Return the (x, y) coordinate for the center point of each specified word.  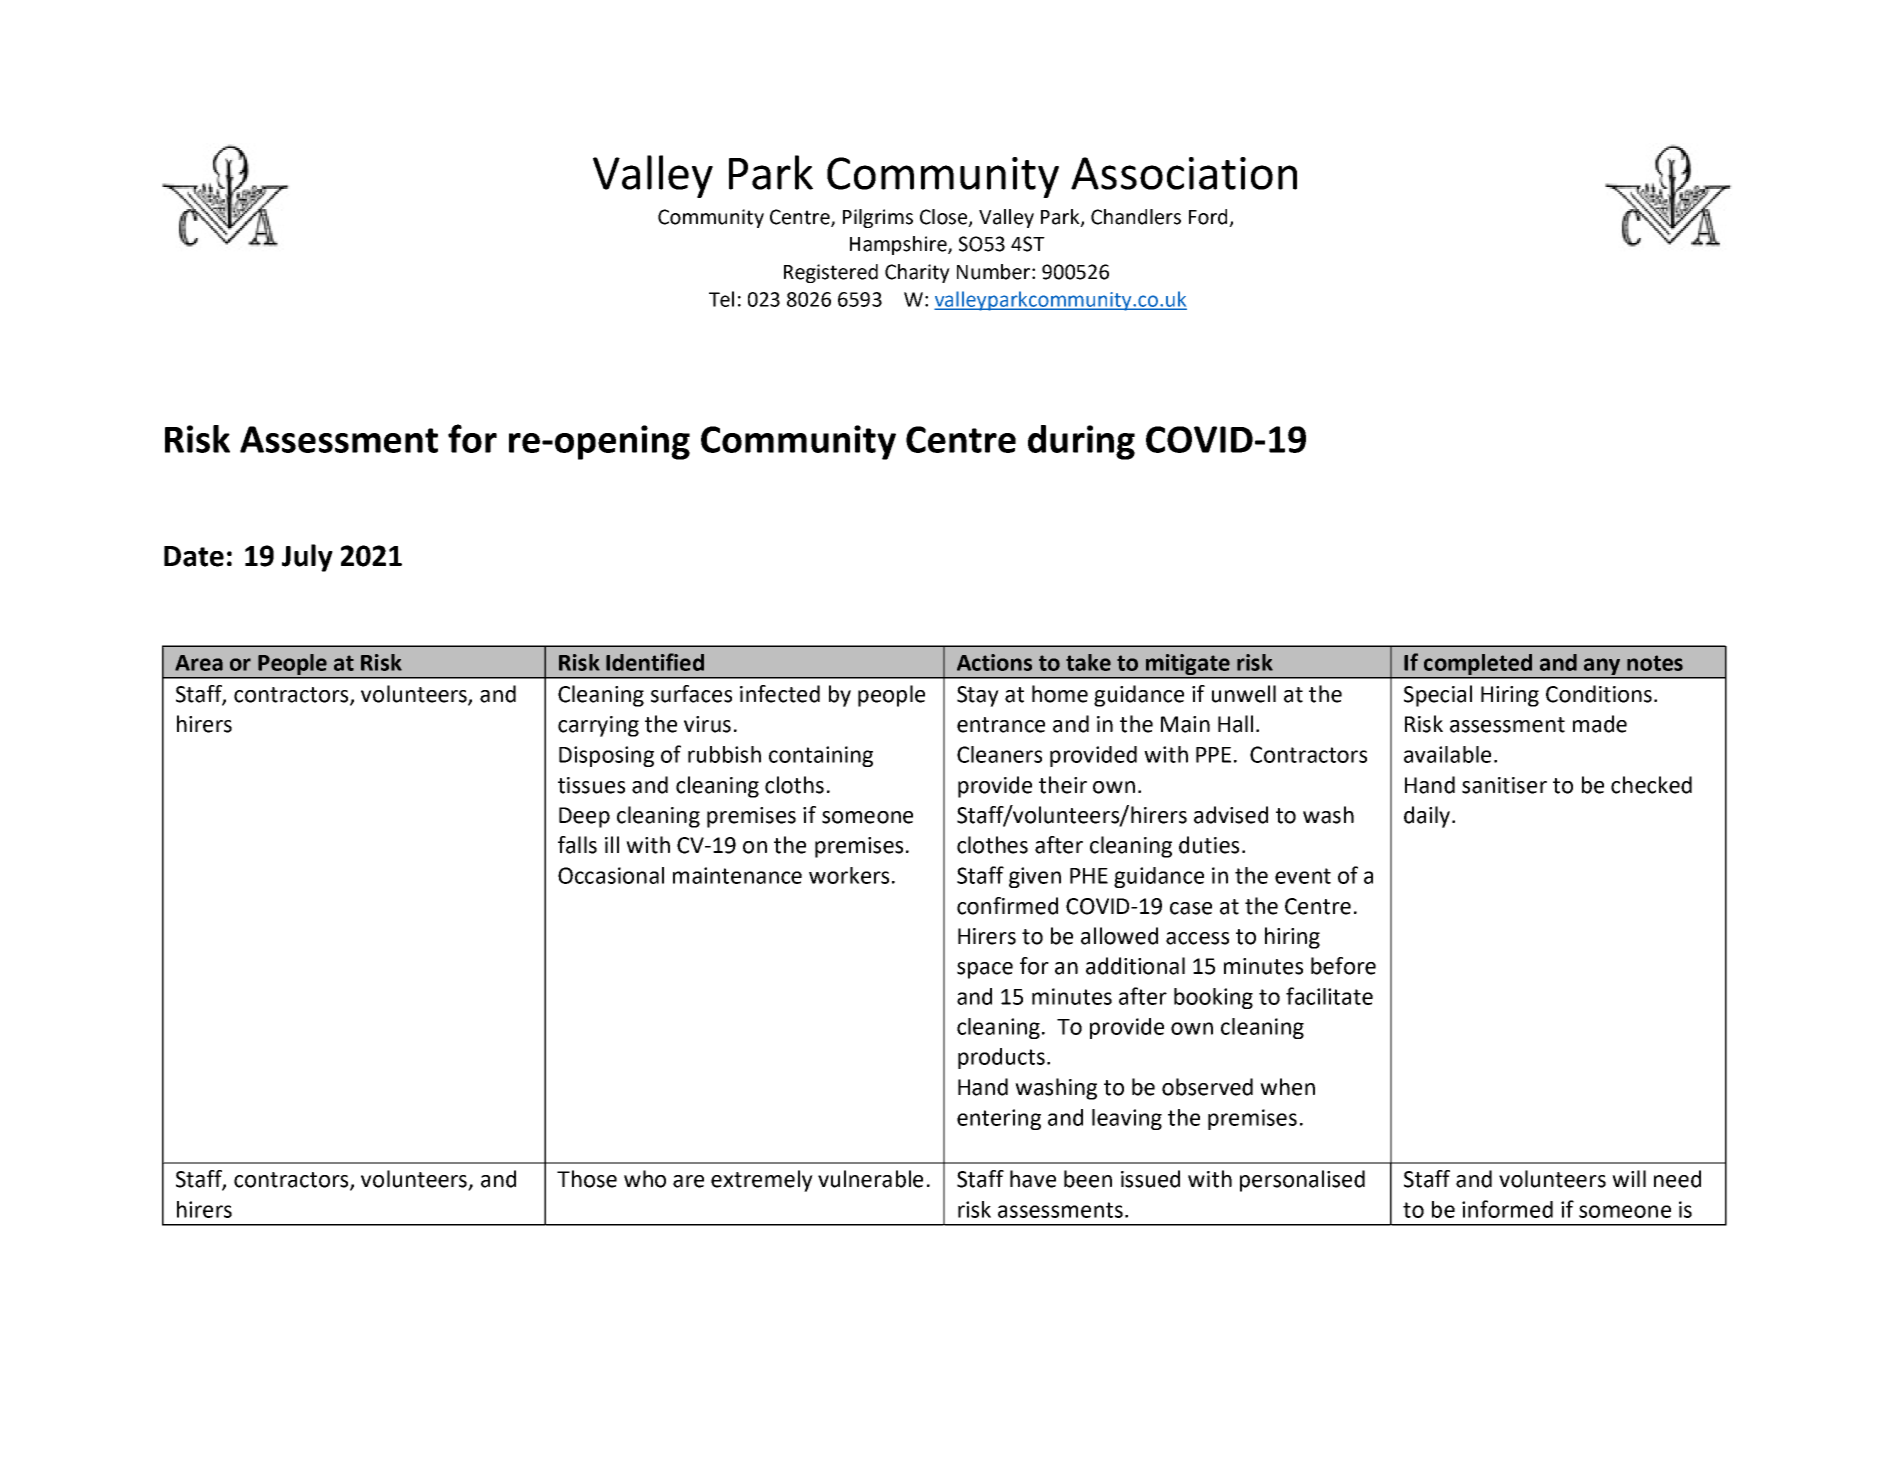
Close (945, 218)
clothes (992, 845)
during (1081, 442)
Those (587, 1179)
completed (1478, 664)
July (307, 558)
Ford (1209, 218)
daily (1428, 817)
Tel (721, 299)
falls (577, 845)
